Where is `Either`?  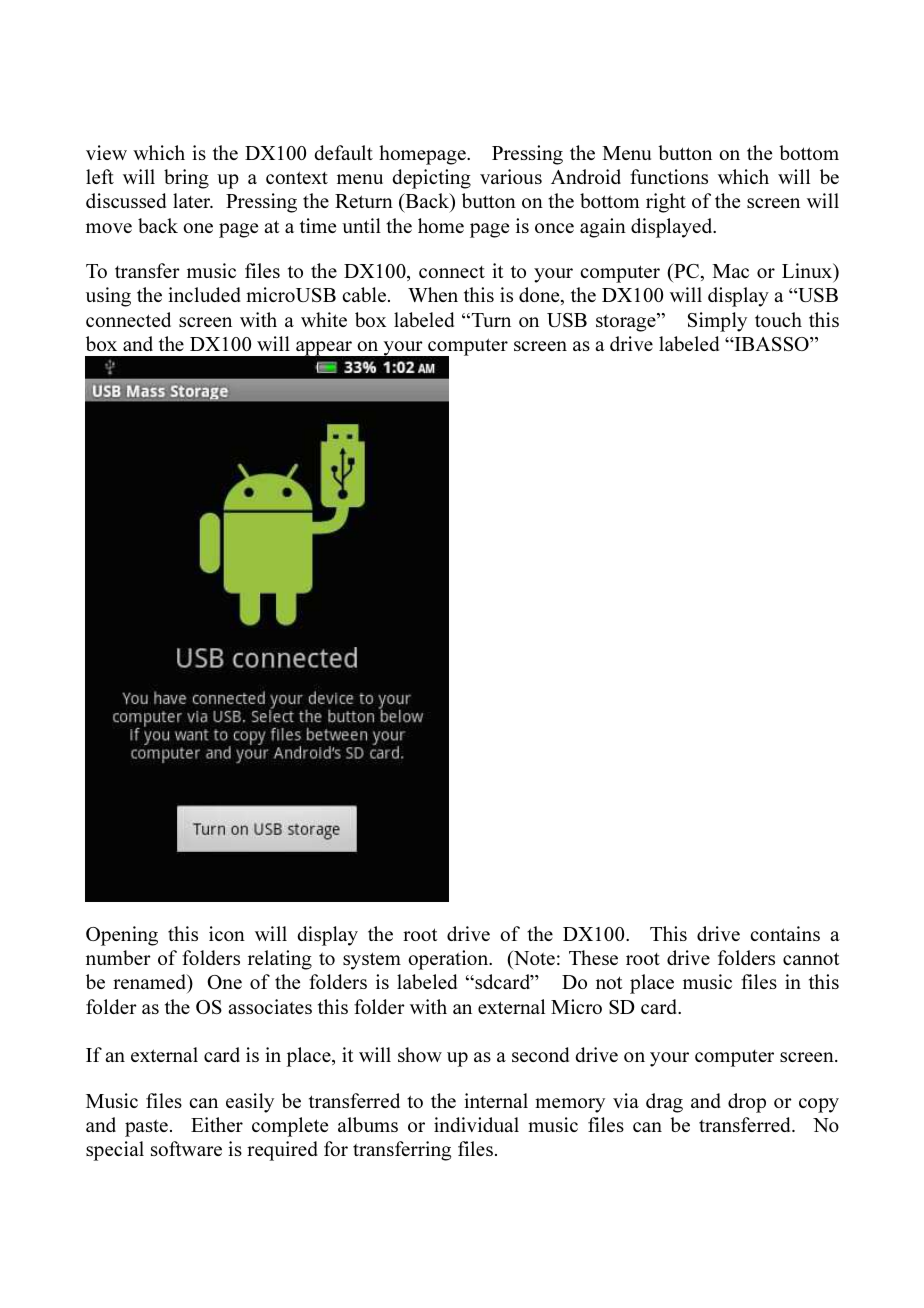
Either is located at coordinates (217, 1124).
